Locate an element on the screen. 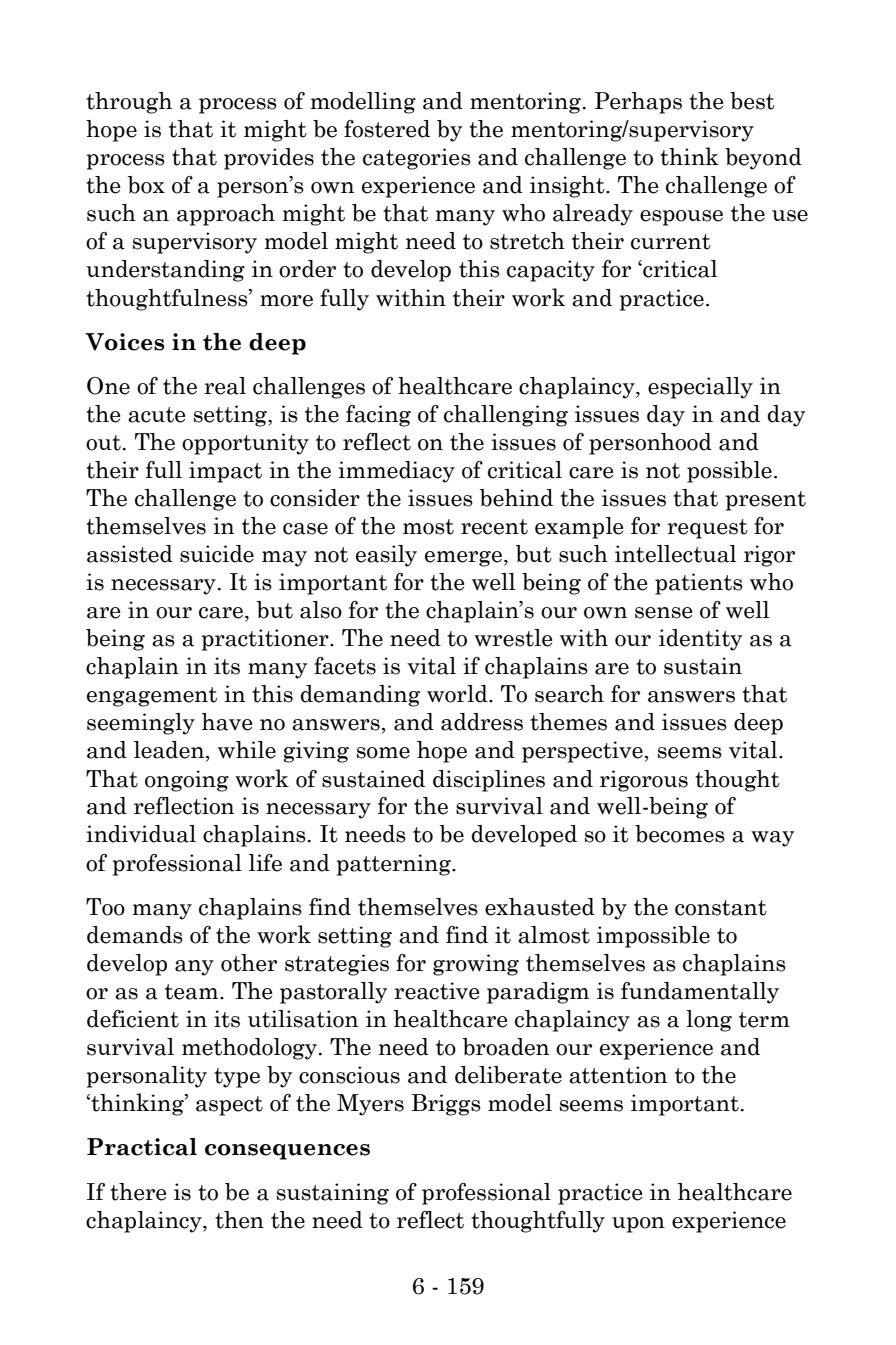 The height and width of the screenshot is (1345, 896). there is located at coordinates (138, 1192).
